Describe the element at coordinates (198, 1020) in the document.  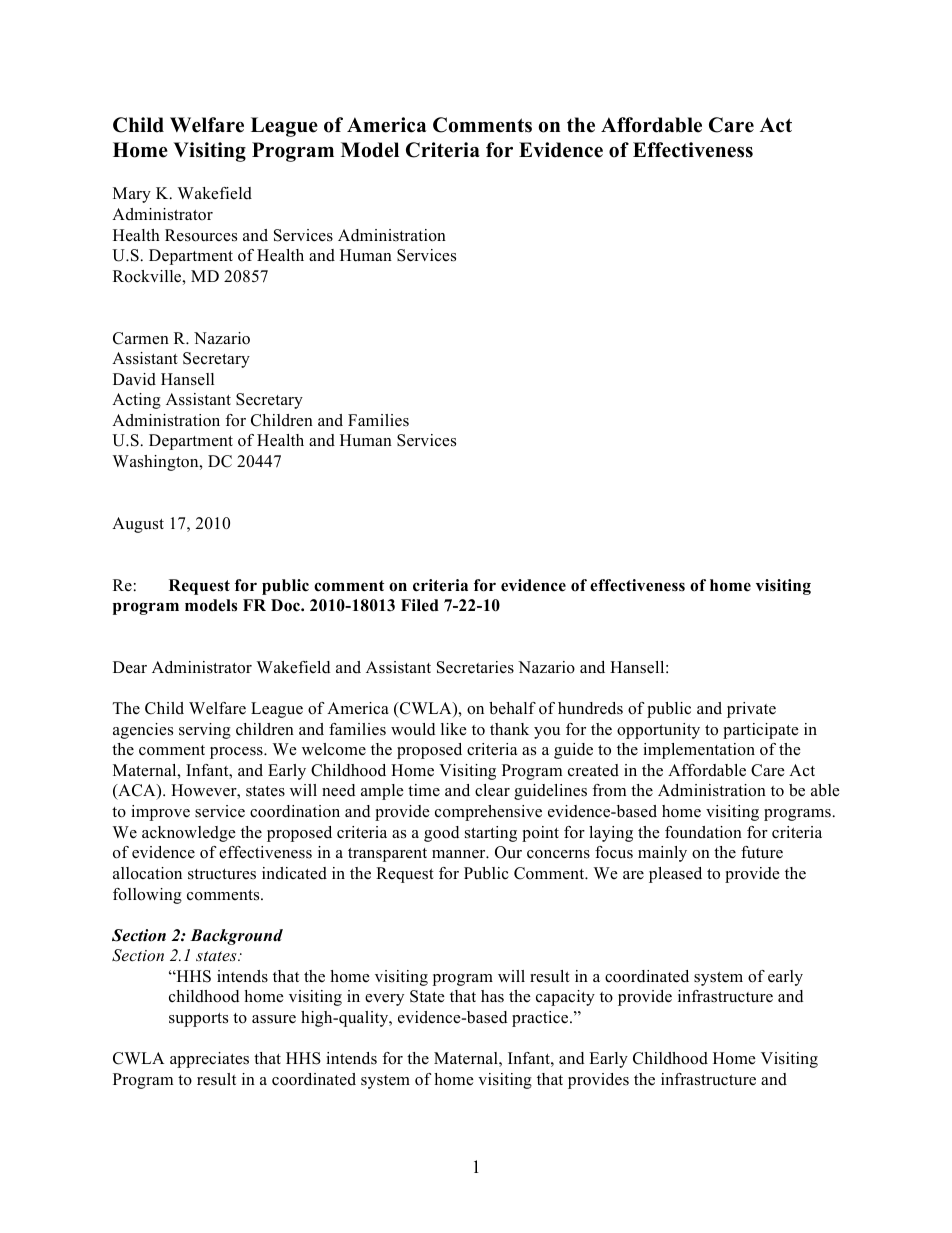
I see `supports` at that location.
